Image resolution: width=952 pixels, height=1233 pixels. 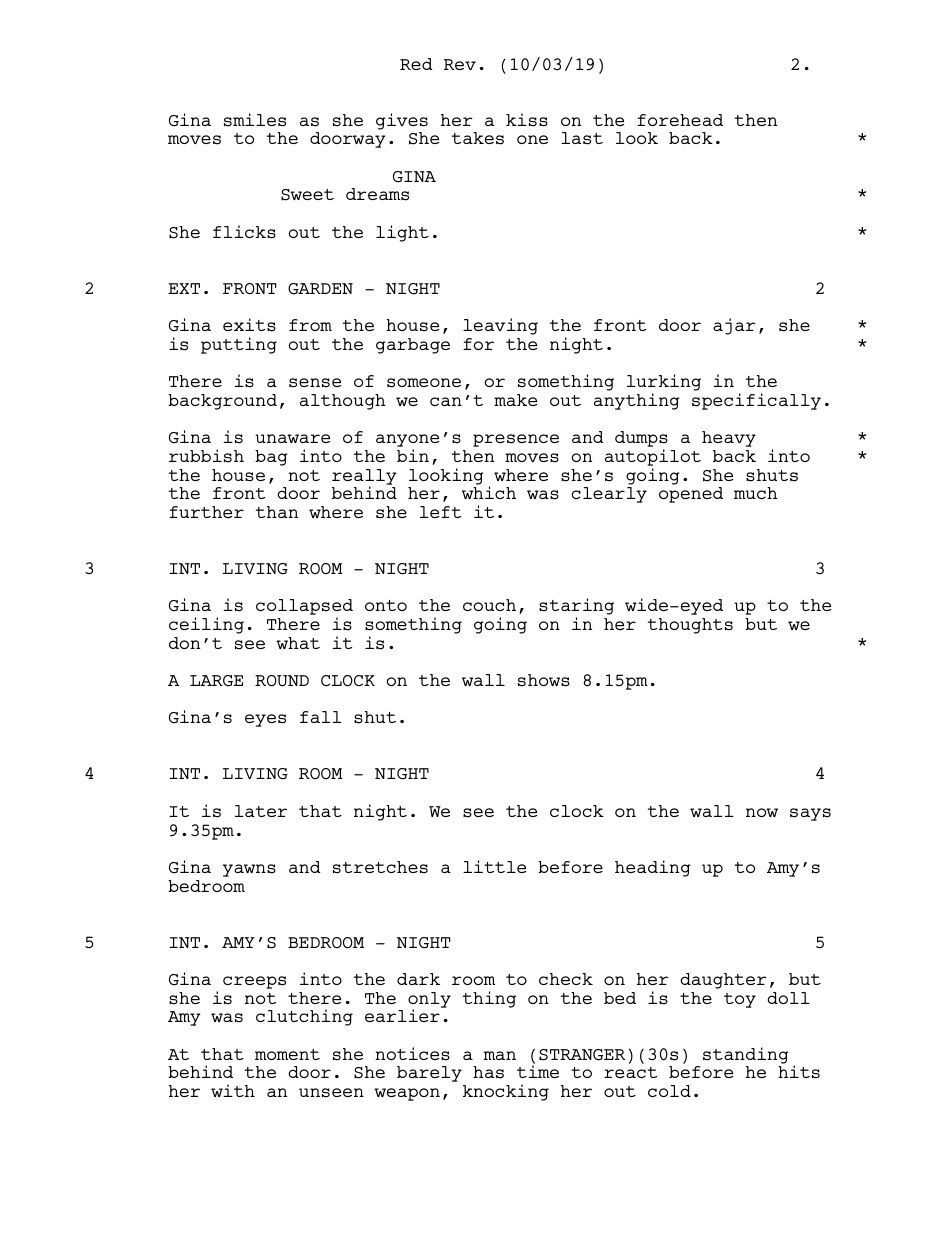 What do you see at coordinates (304, 608) in the screenshot?
I see `collapsed` at bounding box center [304, 608].
